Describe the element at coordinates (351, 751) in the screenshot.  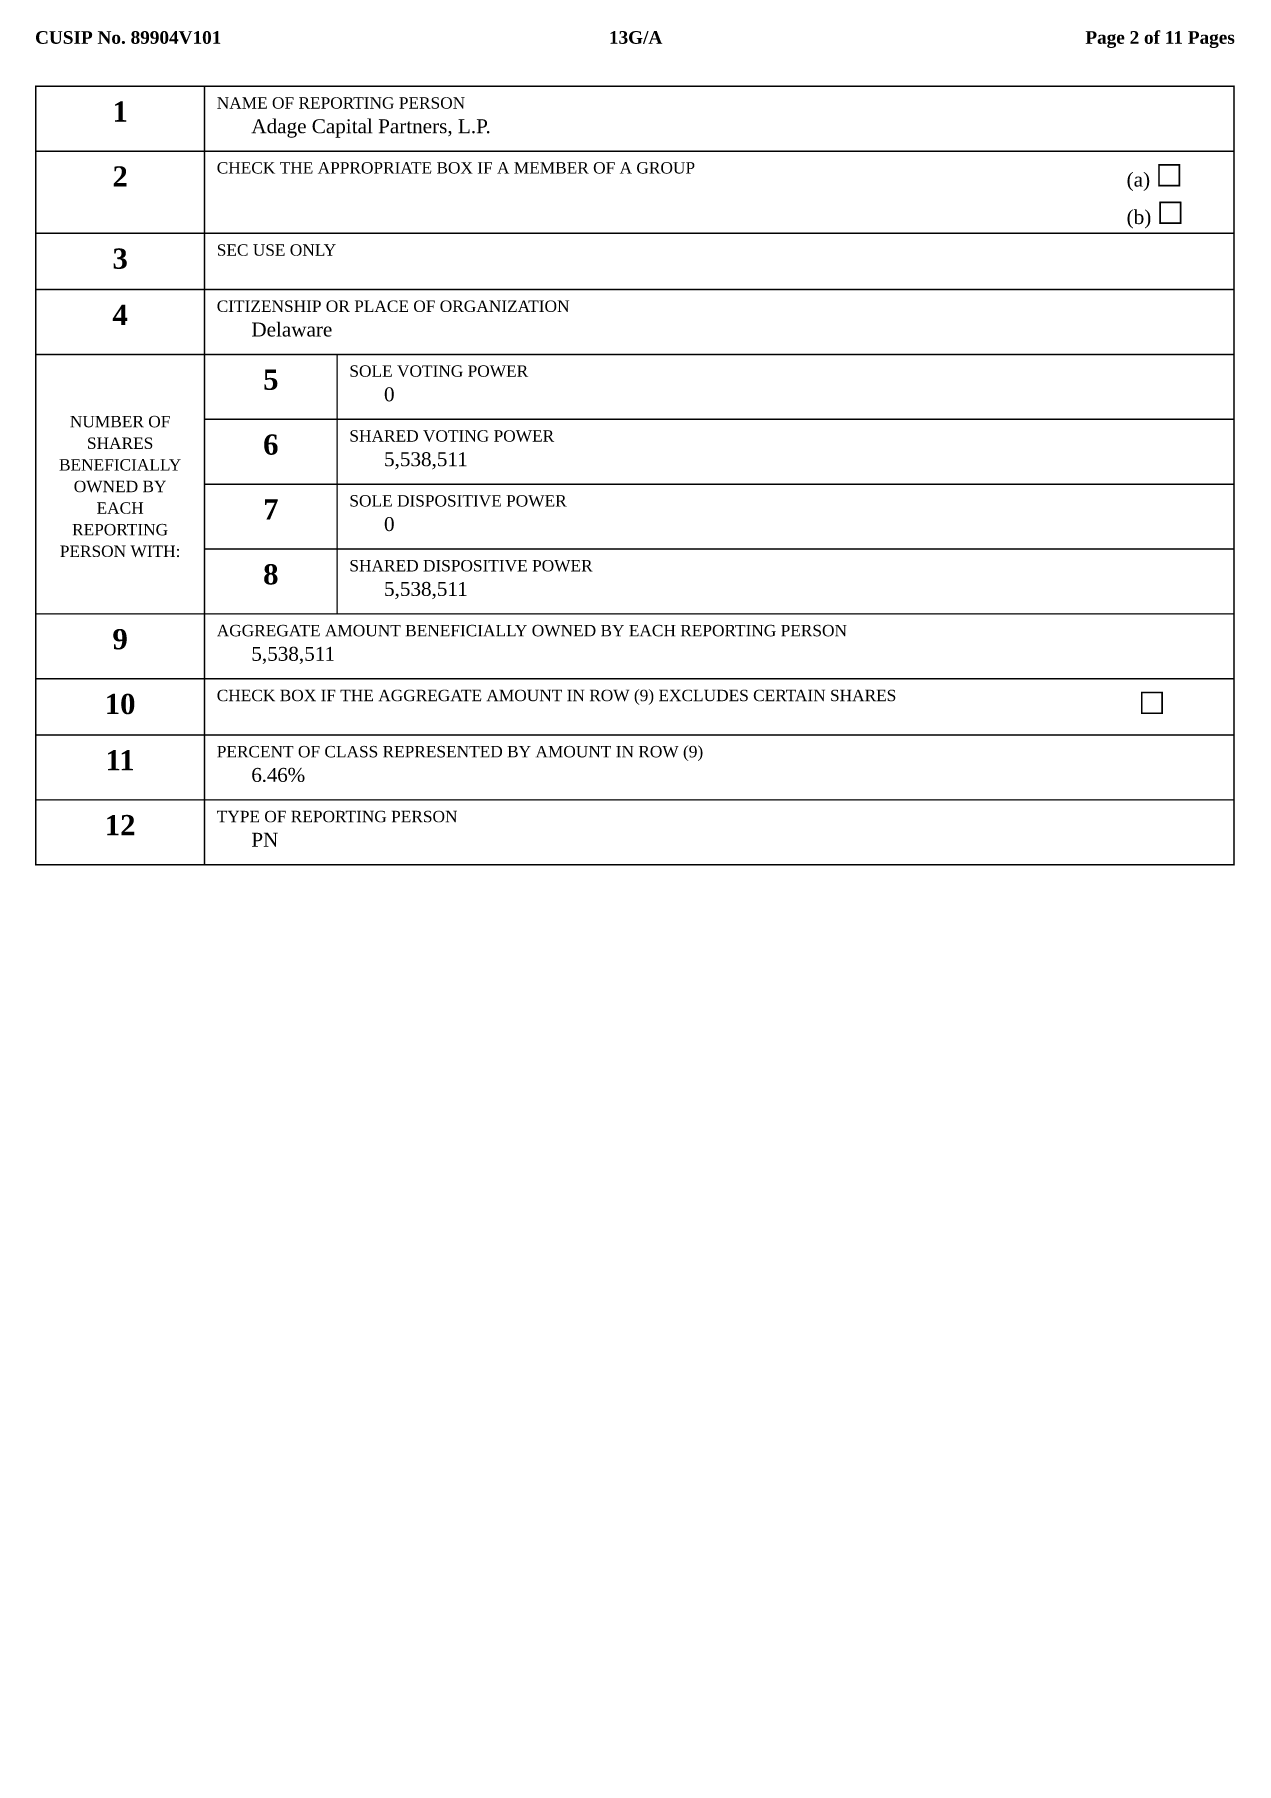
I see `CLASS` at that location.
